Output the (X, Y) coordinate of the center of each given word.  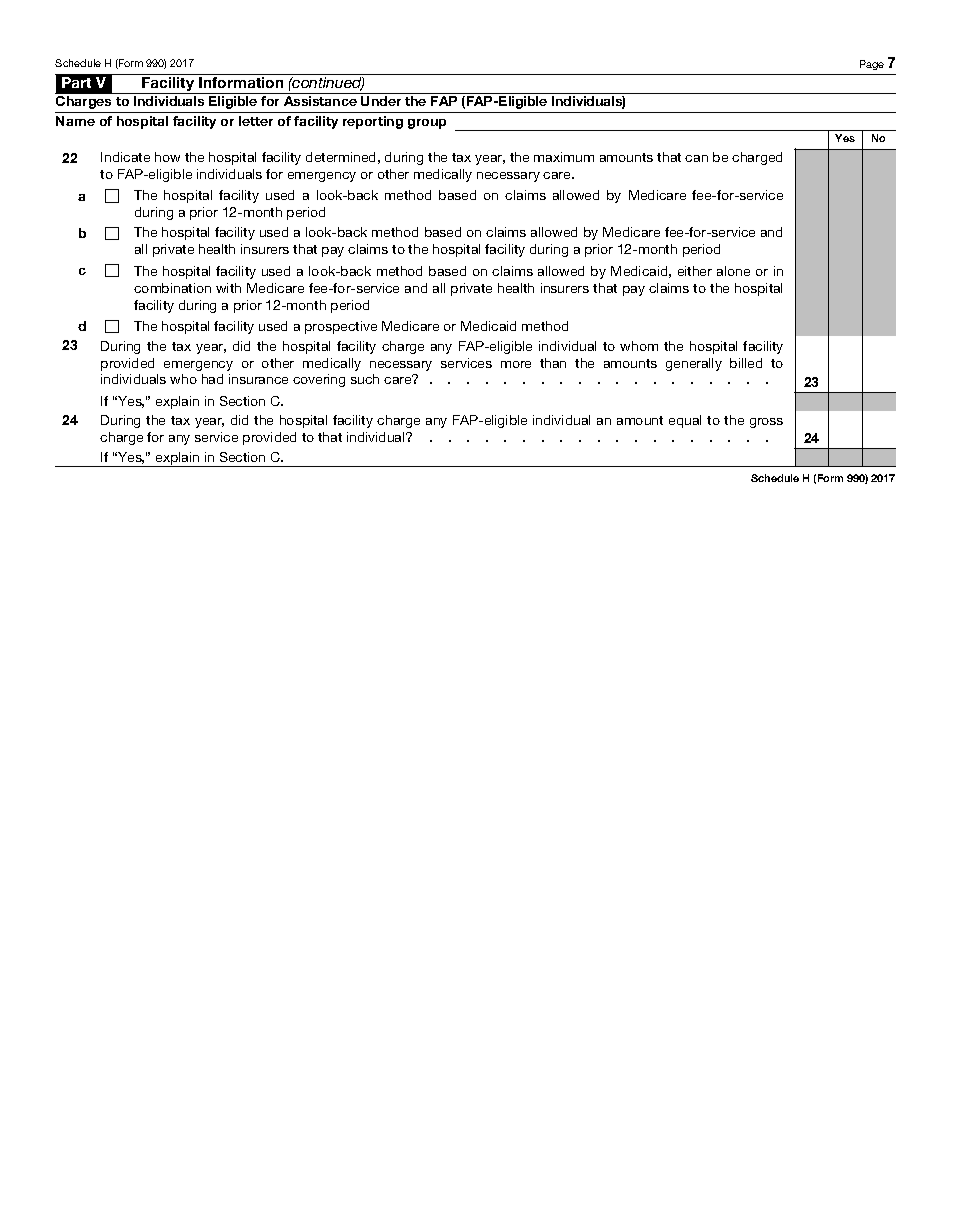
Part (76, 82)
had (212, 379)
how (167, 157)
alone (733, 271)
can (696, 158)
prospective (341, 327)
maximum (564, 157)
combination (172, 288)
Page (872, 65)
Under (381, 101)
